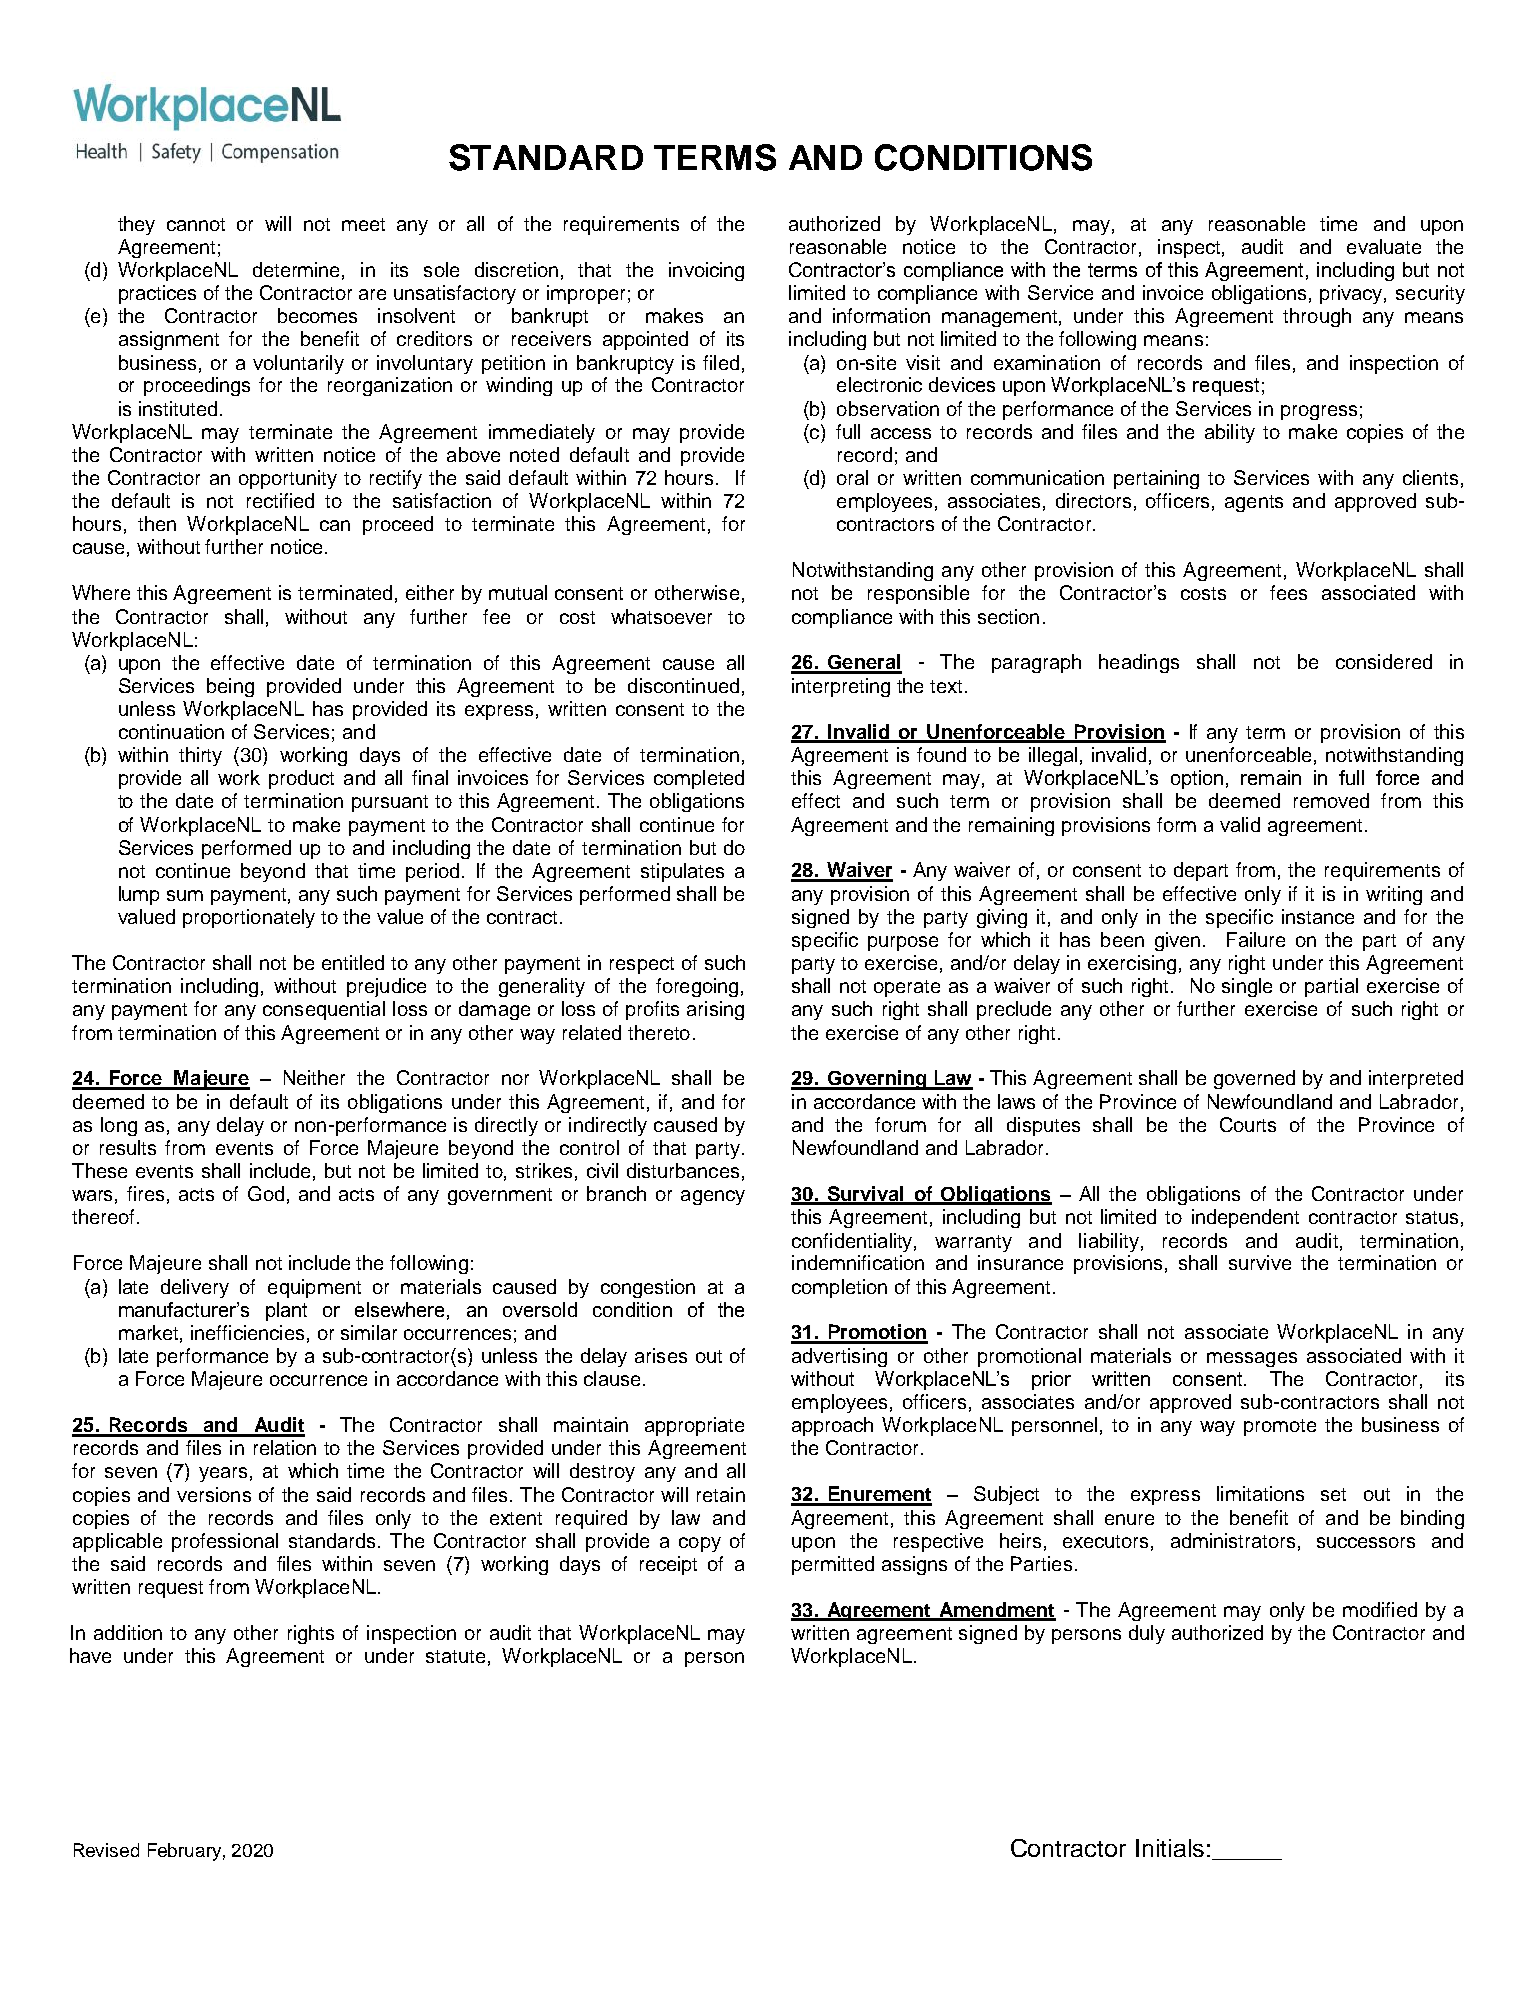 This screenshot has height=1989, width=1537. Describe the element at coordinates (1331, 800) in the screenshot. I see `removed` at that location.
